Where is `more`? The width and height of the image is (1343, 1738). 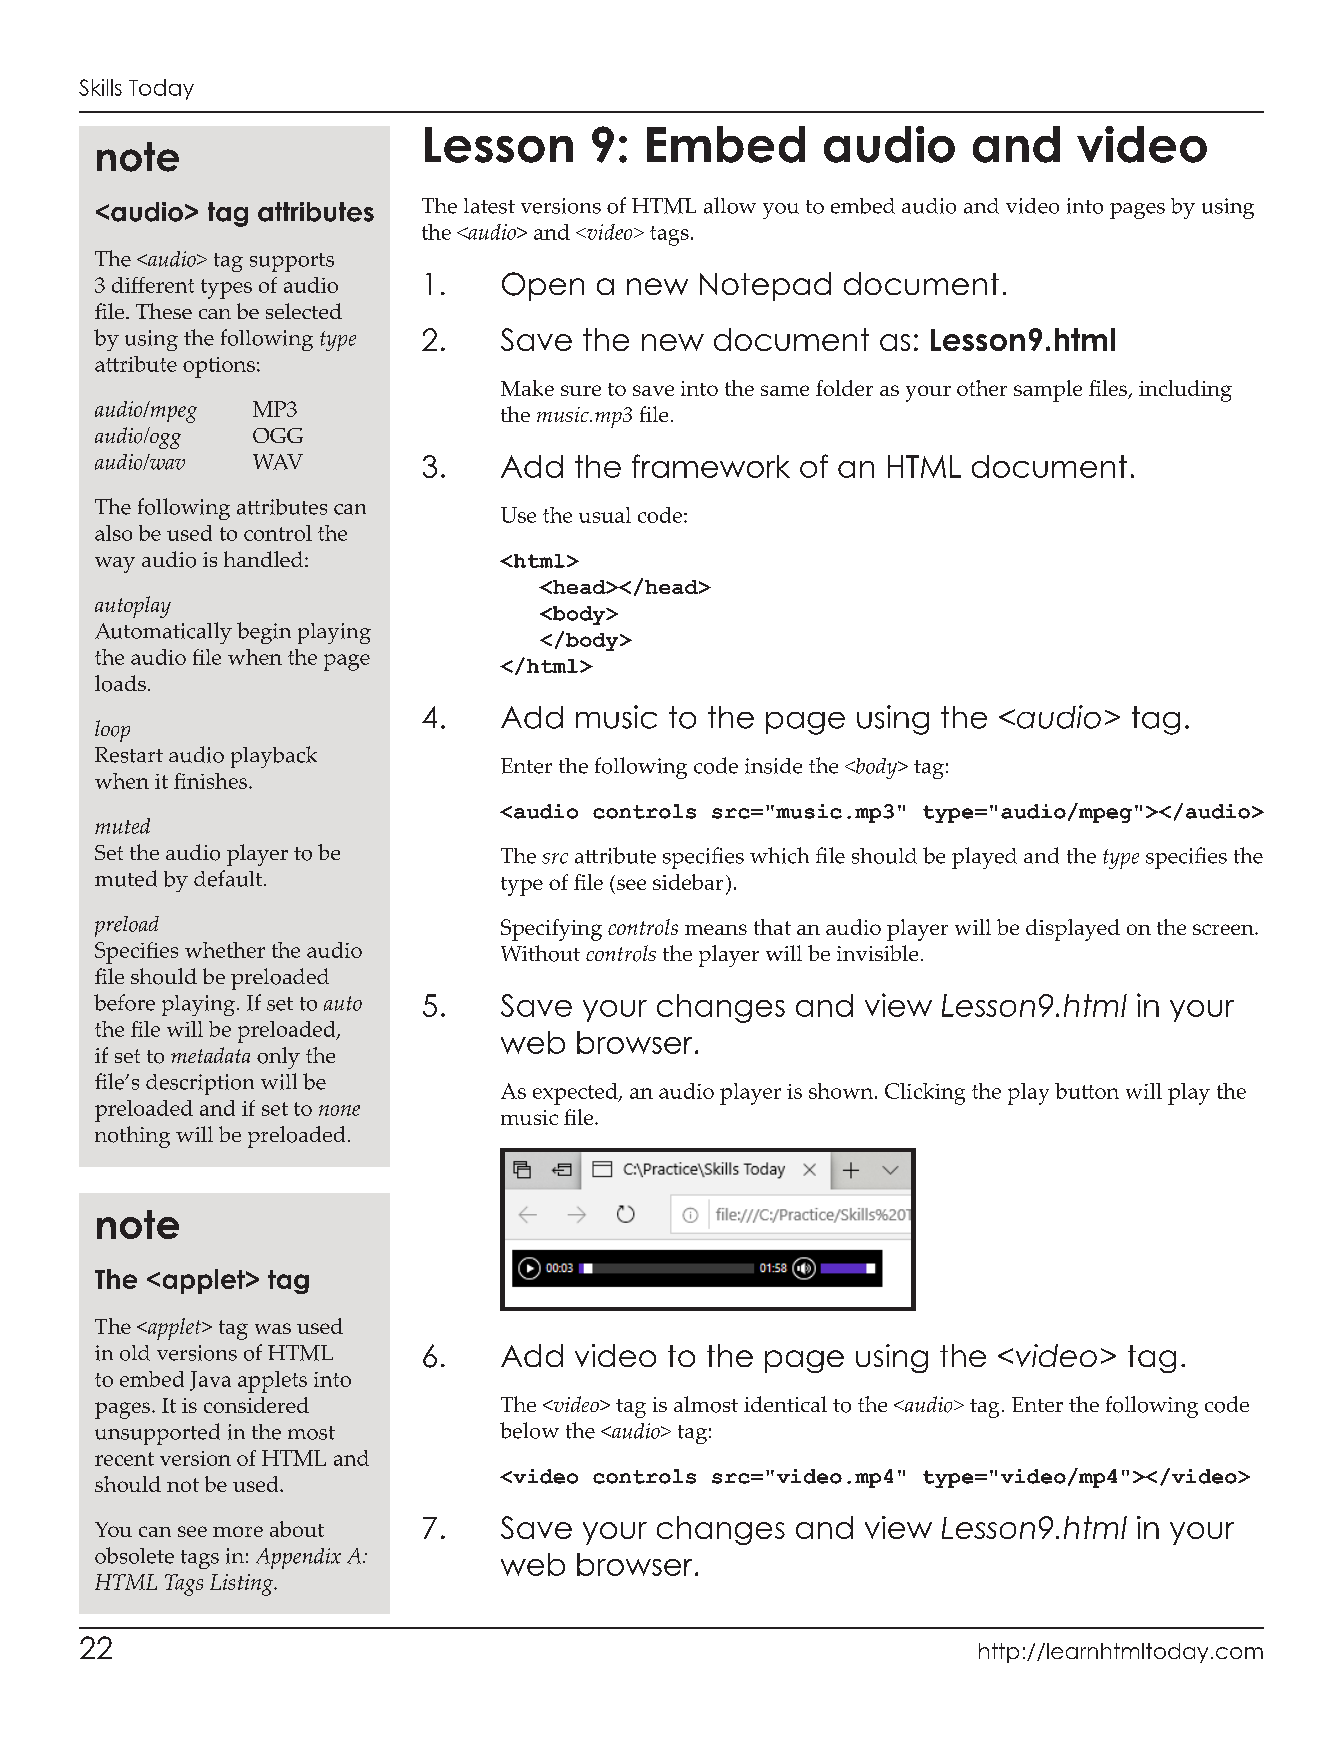 more is located at coordinates (238, 1531).
